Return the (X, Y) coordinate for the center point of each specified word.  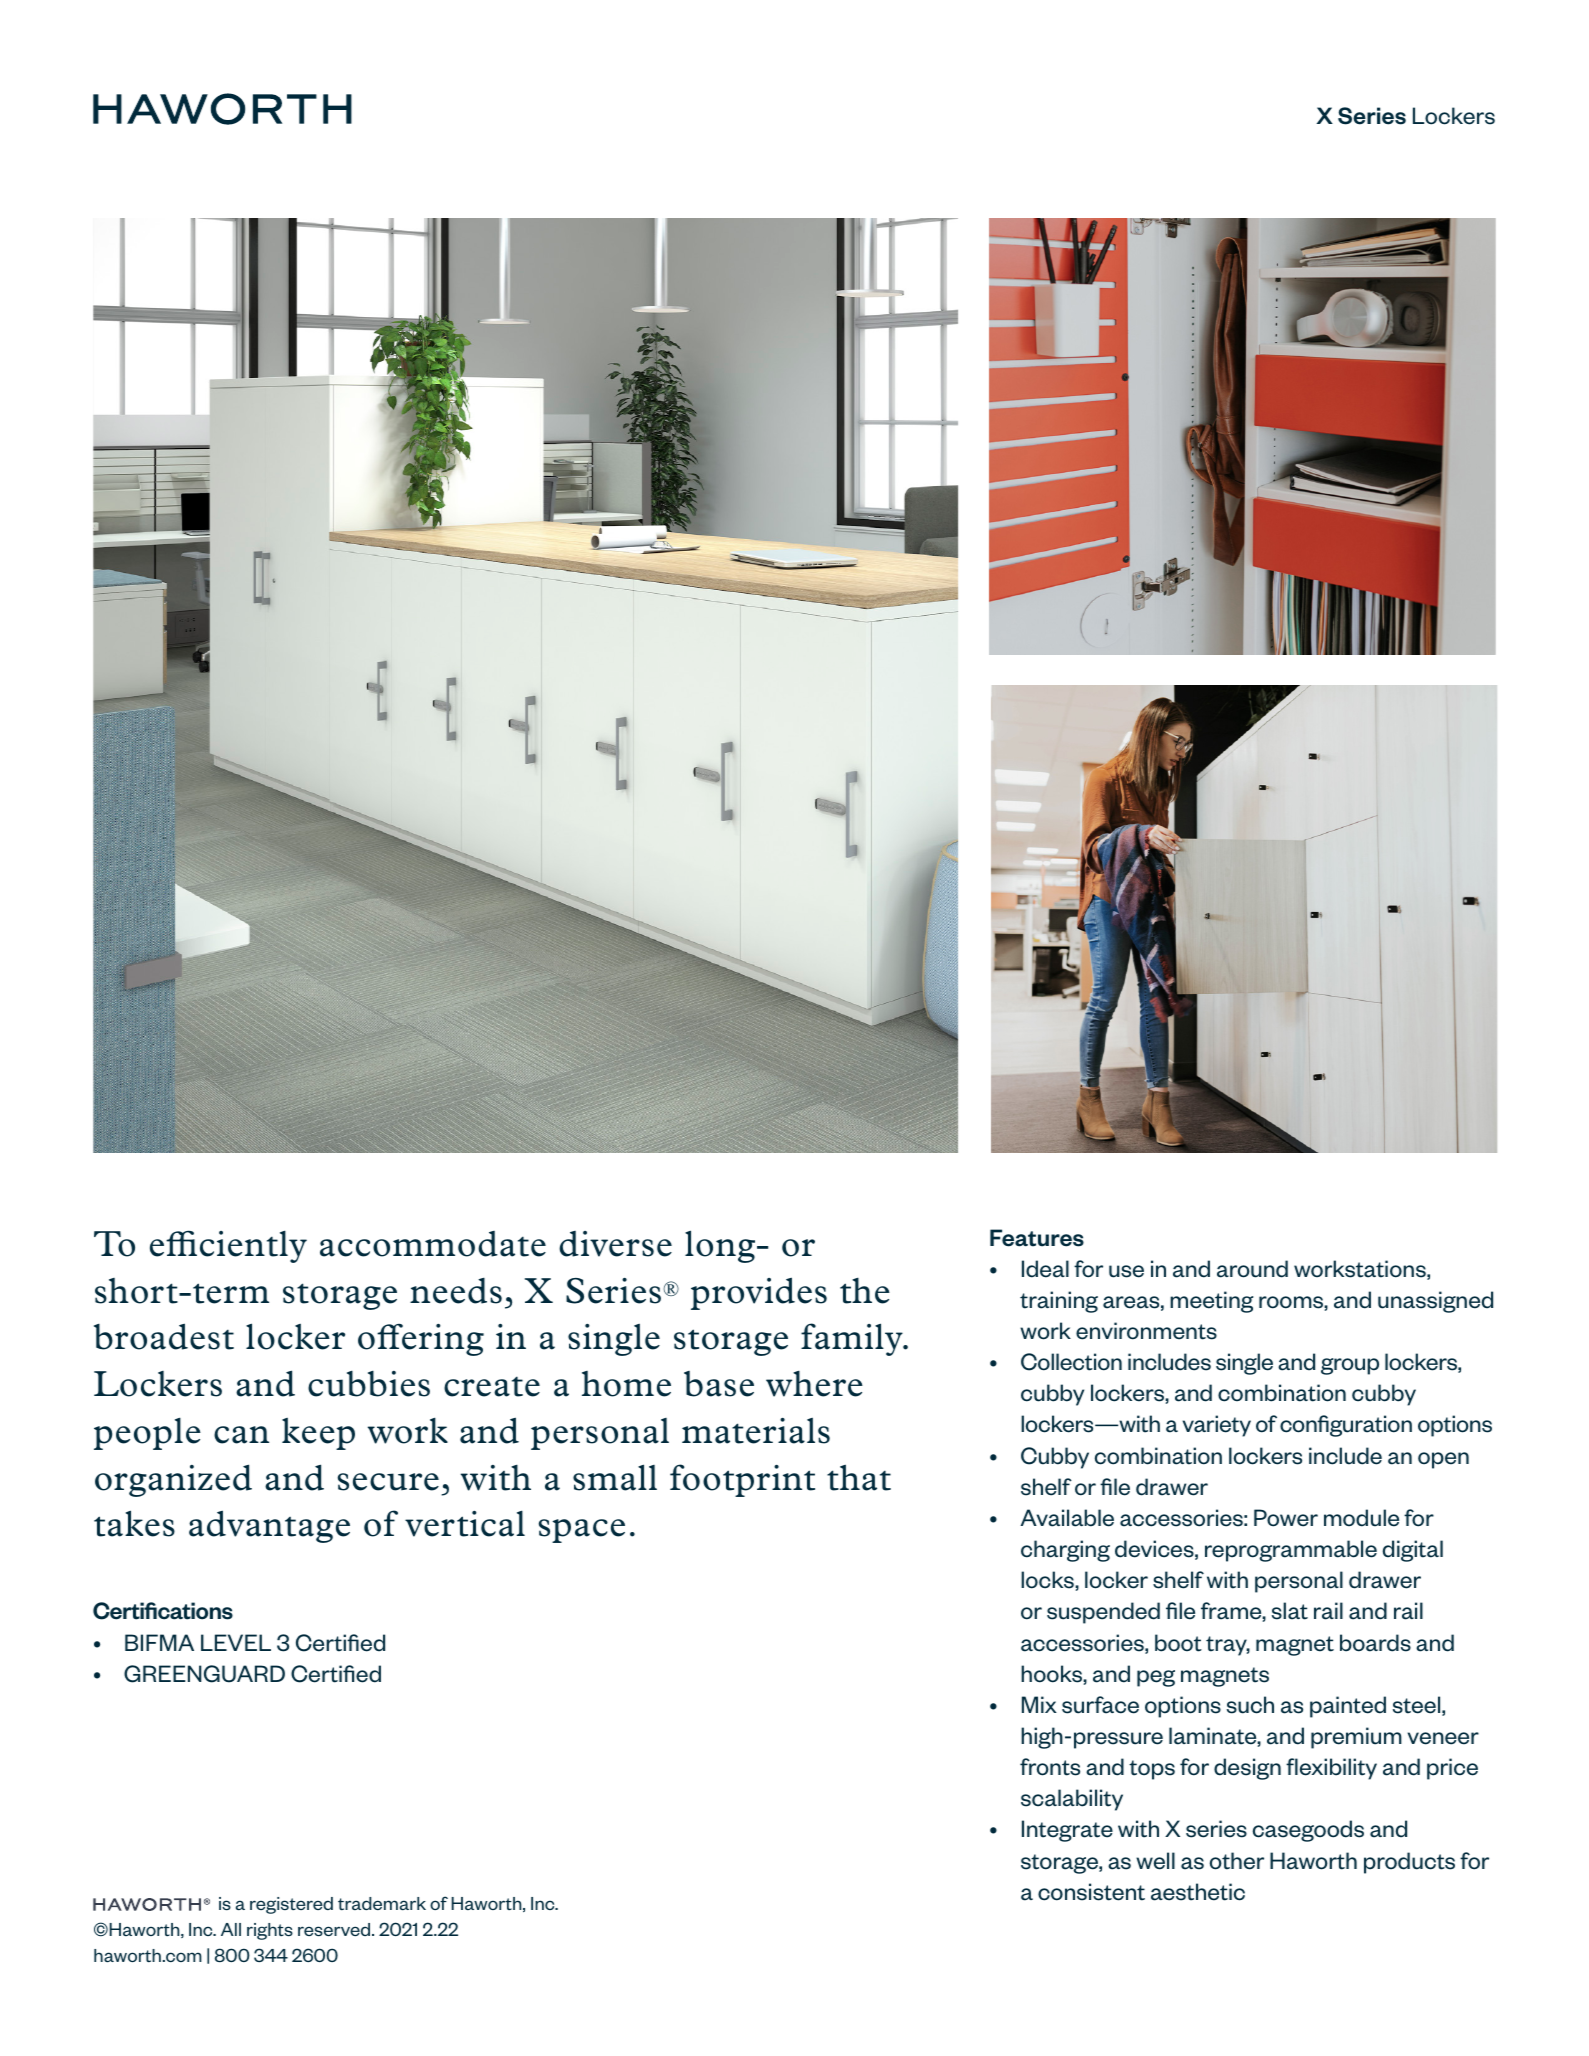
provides (759, 1293)
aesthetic (1198, 1892)
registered (291, 1905)
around (1252, 1269)
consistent (1091, 1892)
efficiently (228, 1246)
